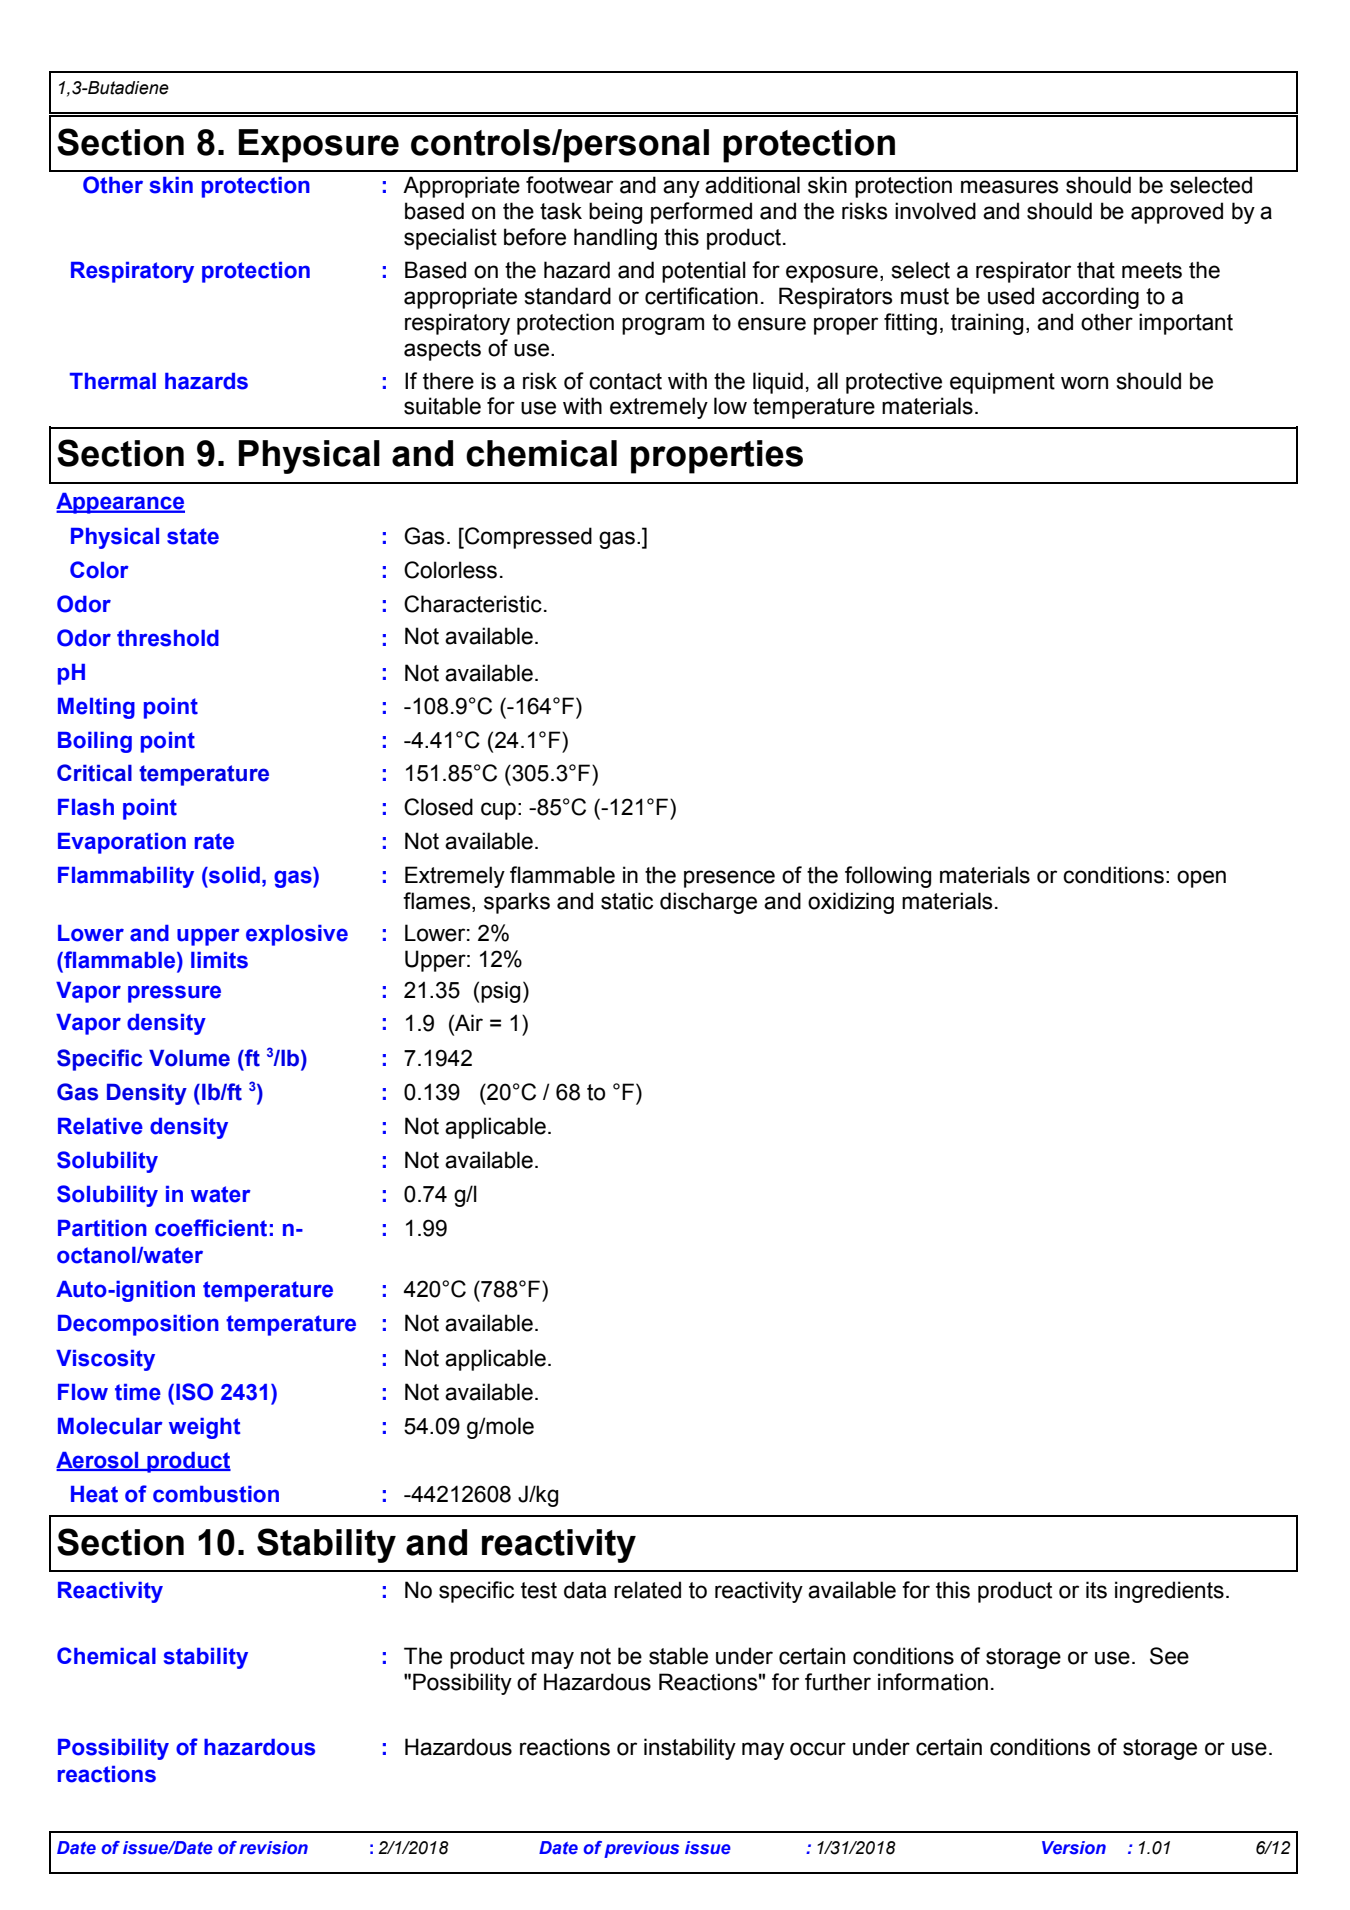  I want to click on coefficient, so click(211, 1228).
